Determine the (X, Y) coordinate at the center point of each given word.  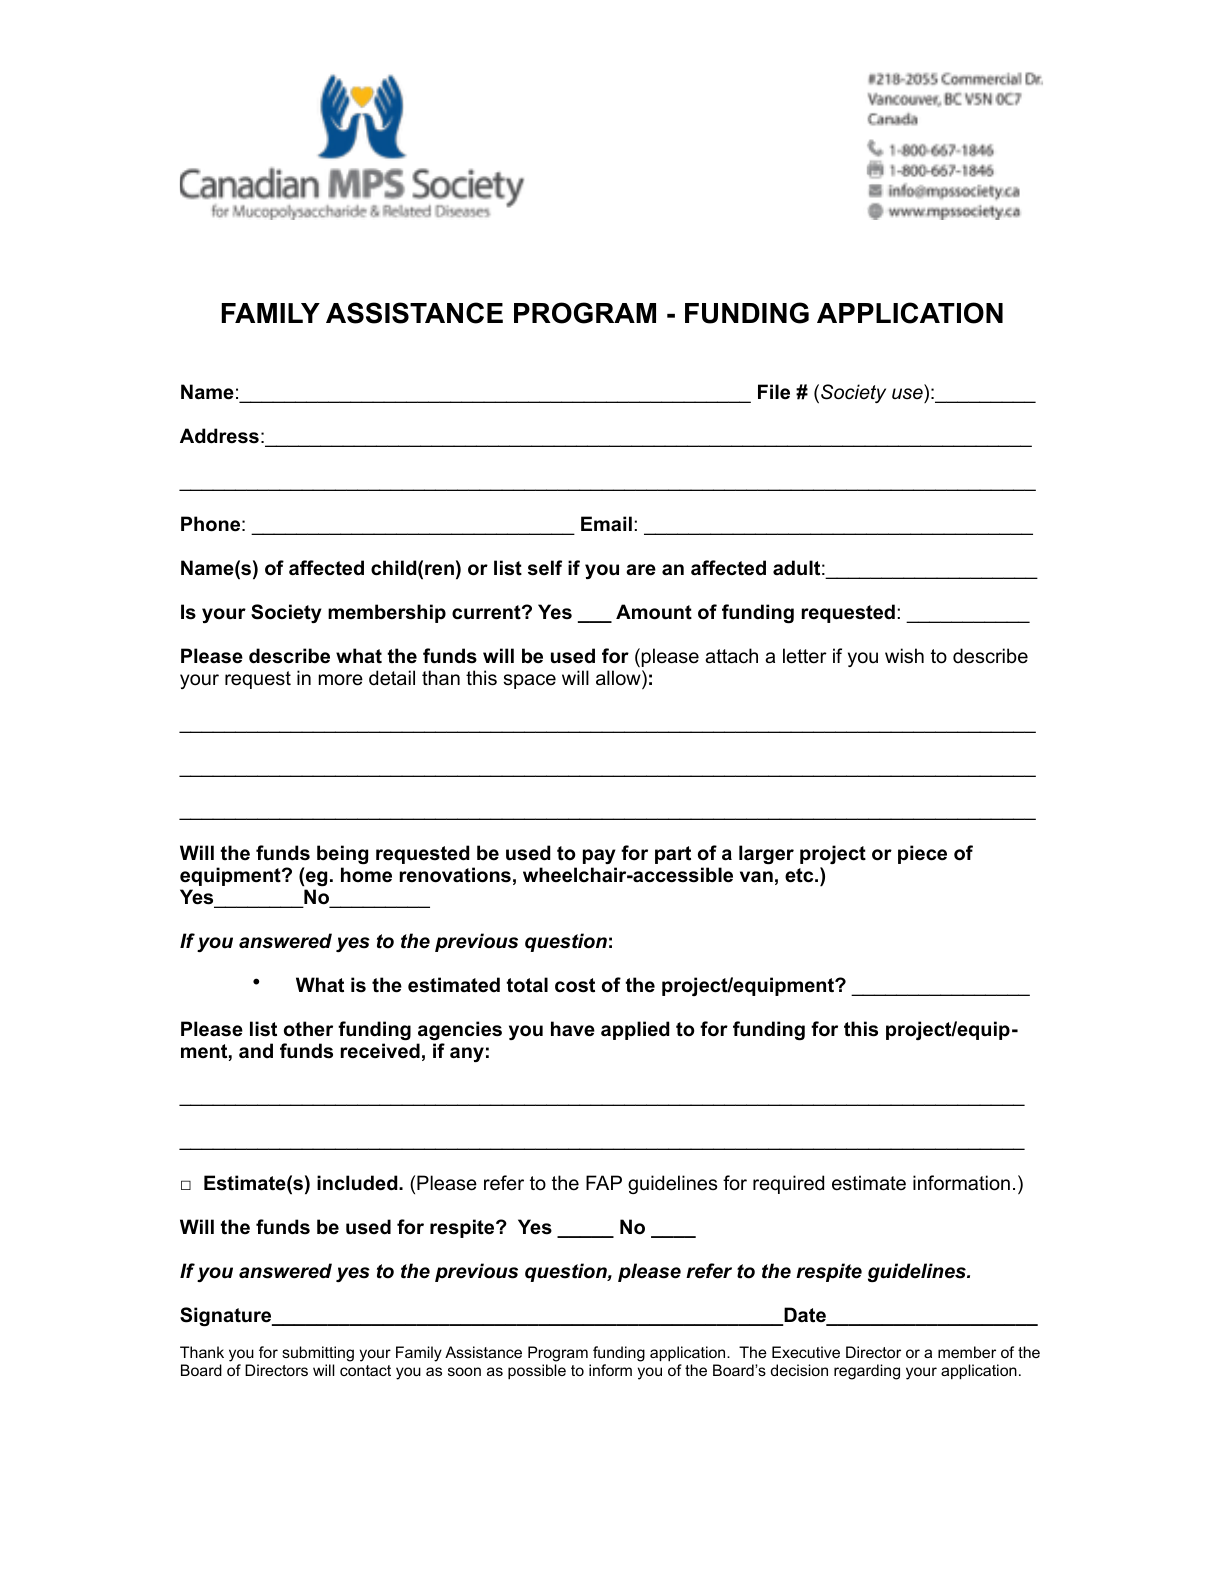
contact (365, 1370)
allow (619, 678)
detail (392, 678)
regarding (867, 1372)
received (380, 1051)
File (774, 392)
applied (635, 1030)
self (545, 568)
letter (805, 656)
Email (606, 523)
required (788, 1184)
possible (537, 1371)
